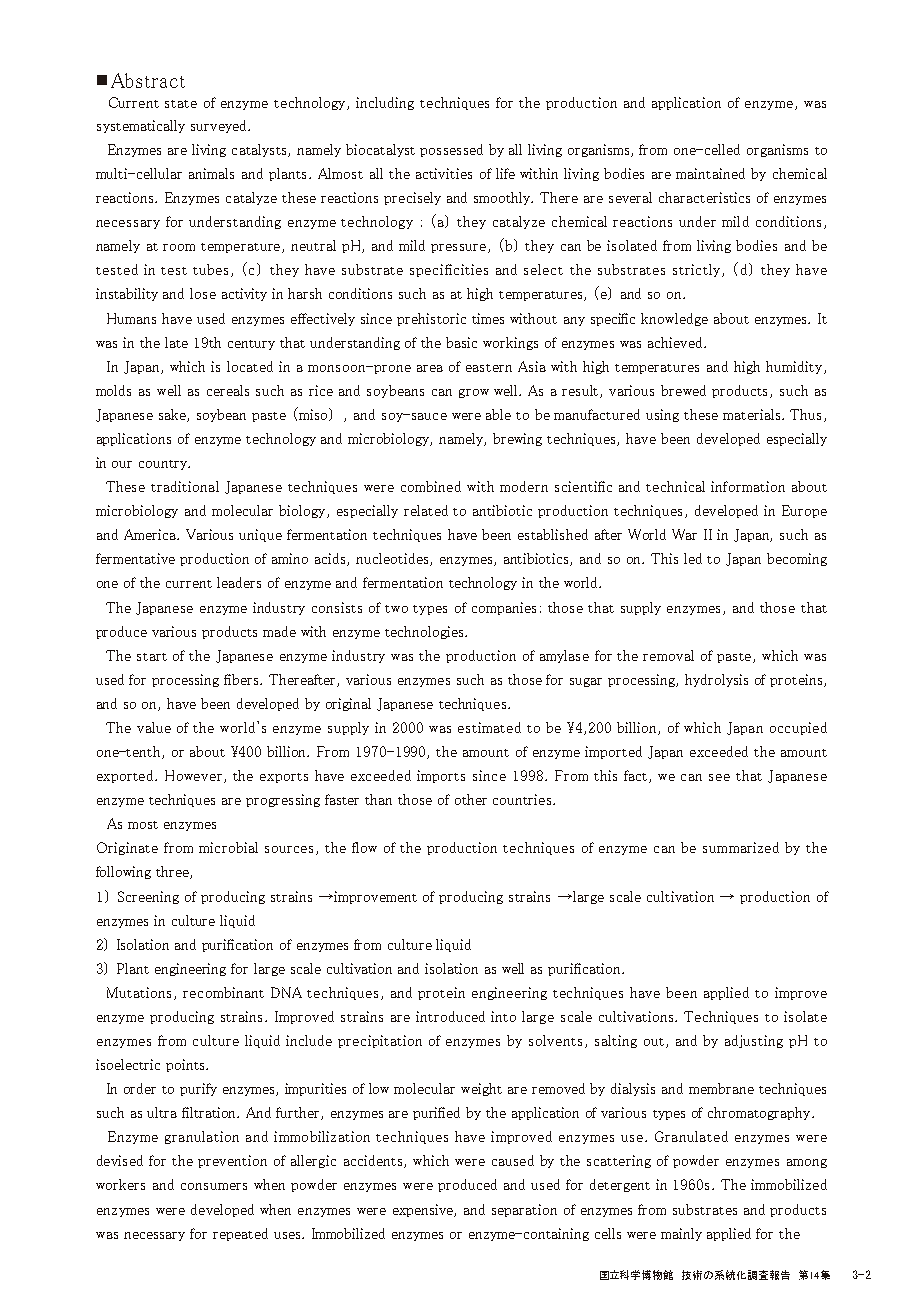  Describe the element at coordinates (431, 486) in the screenshot. I see `combined` at that location.
